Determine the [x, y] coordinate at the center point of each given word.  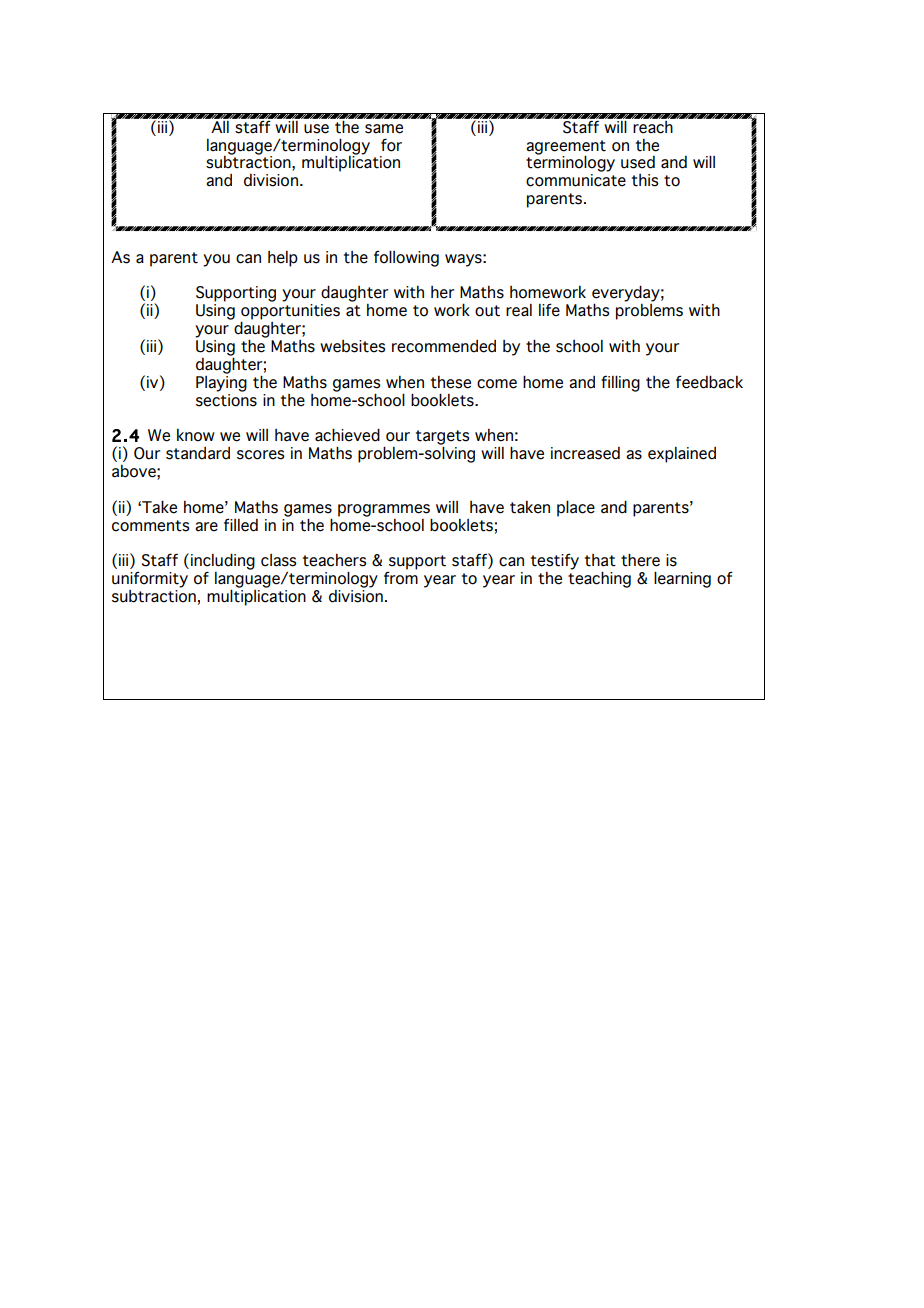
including [223, 562]
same [384, 129]
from [401, 578]
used [638, 162]
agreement [566, 148]
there [640, 560]
